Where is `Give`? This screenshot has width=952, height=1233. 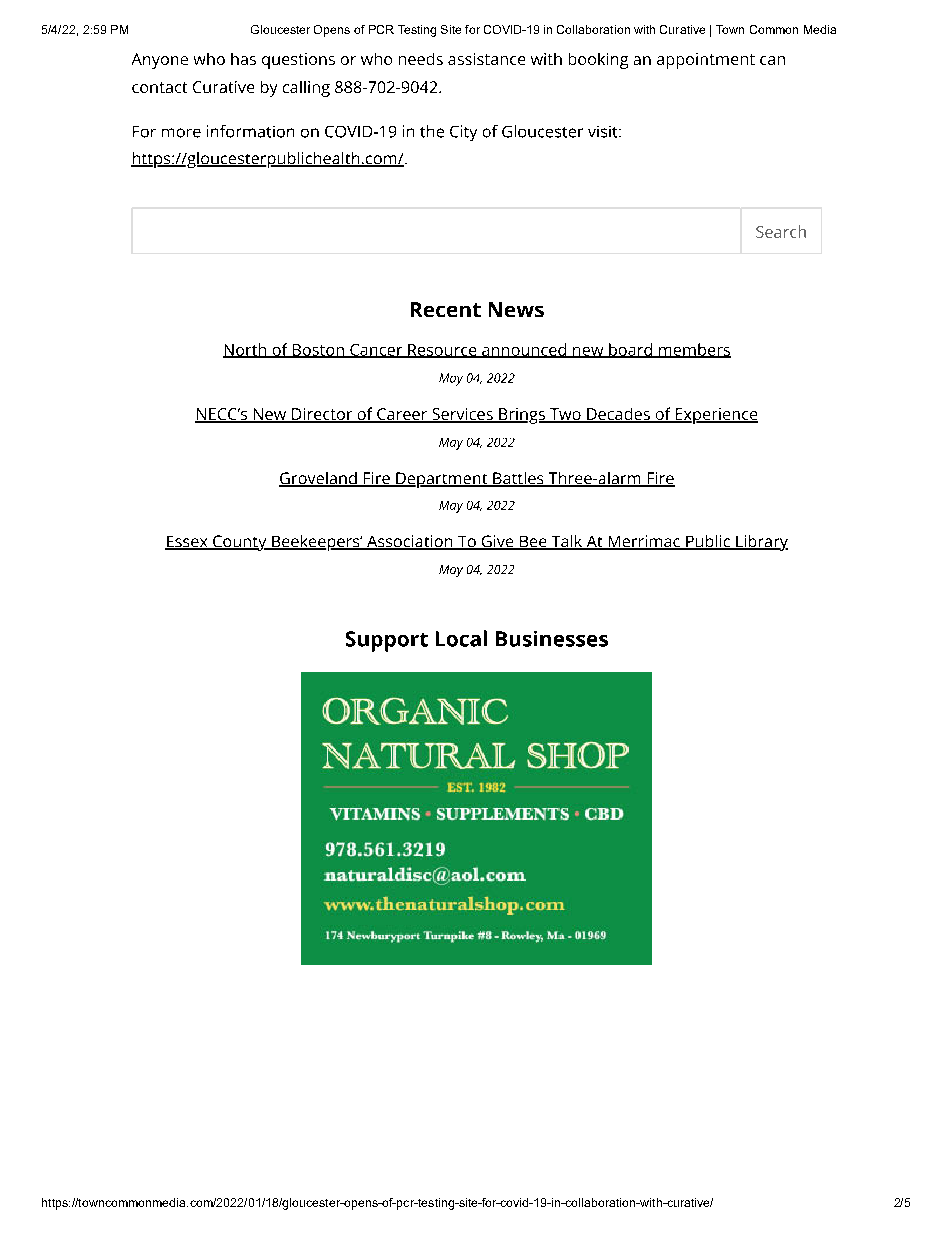 Give is located at coordinates (497, 542).
